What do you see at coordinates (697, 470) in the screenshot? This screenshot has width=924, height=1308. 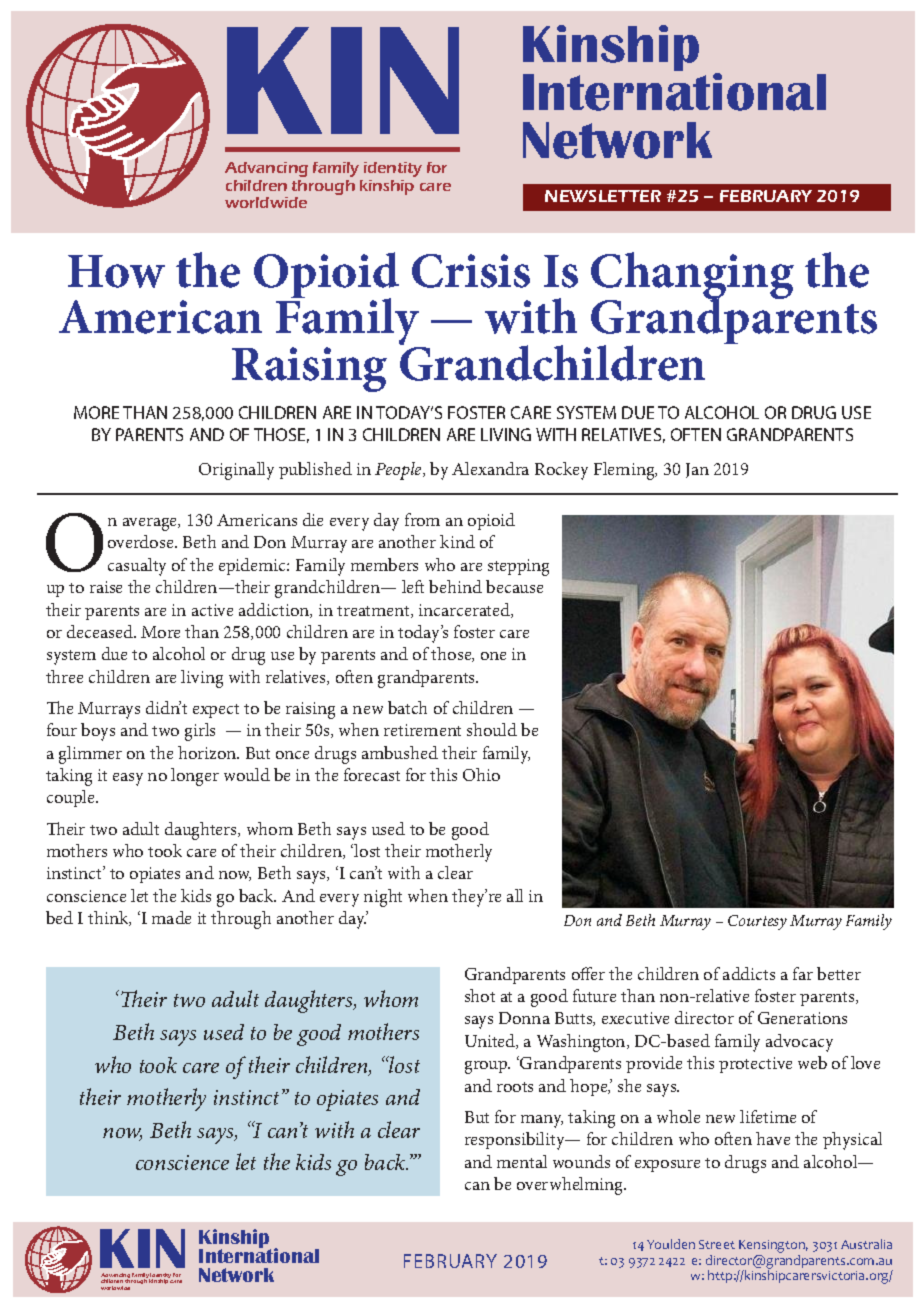 I see `Jan` at bounding box center [697, 470].
